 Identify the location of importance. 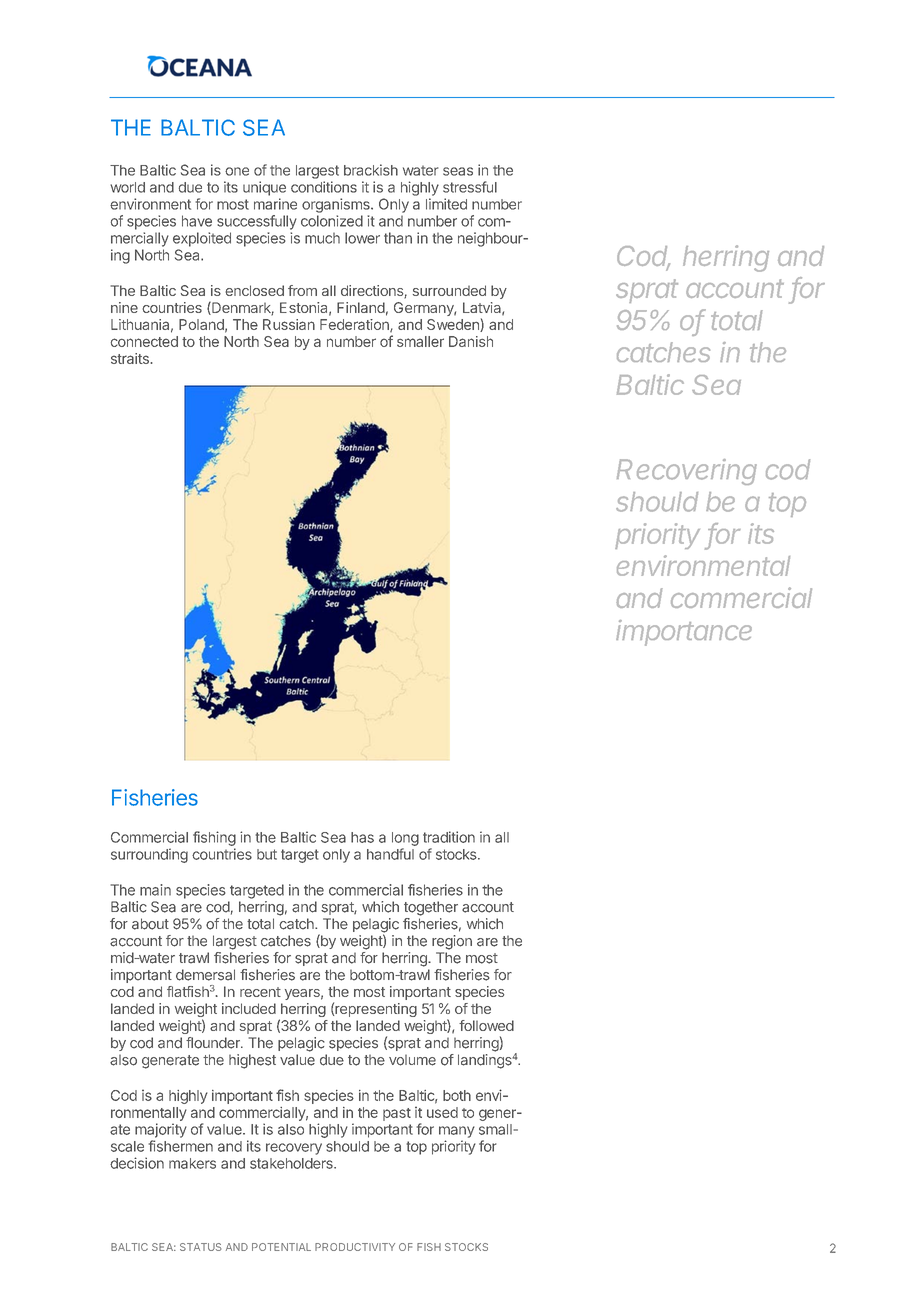
(684, 633).
